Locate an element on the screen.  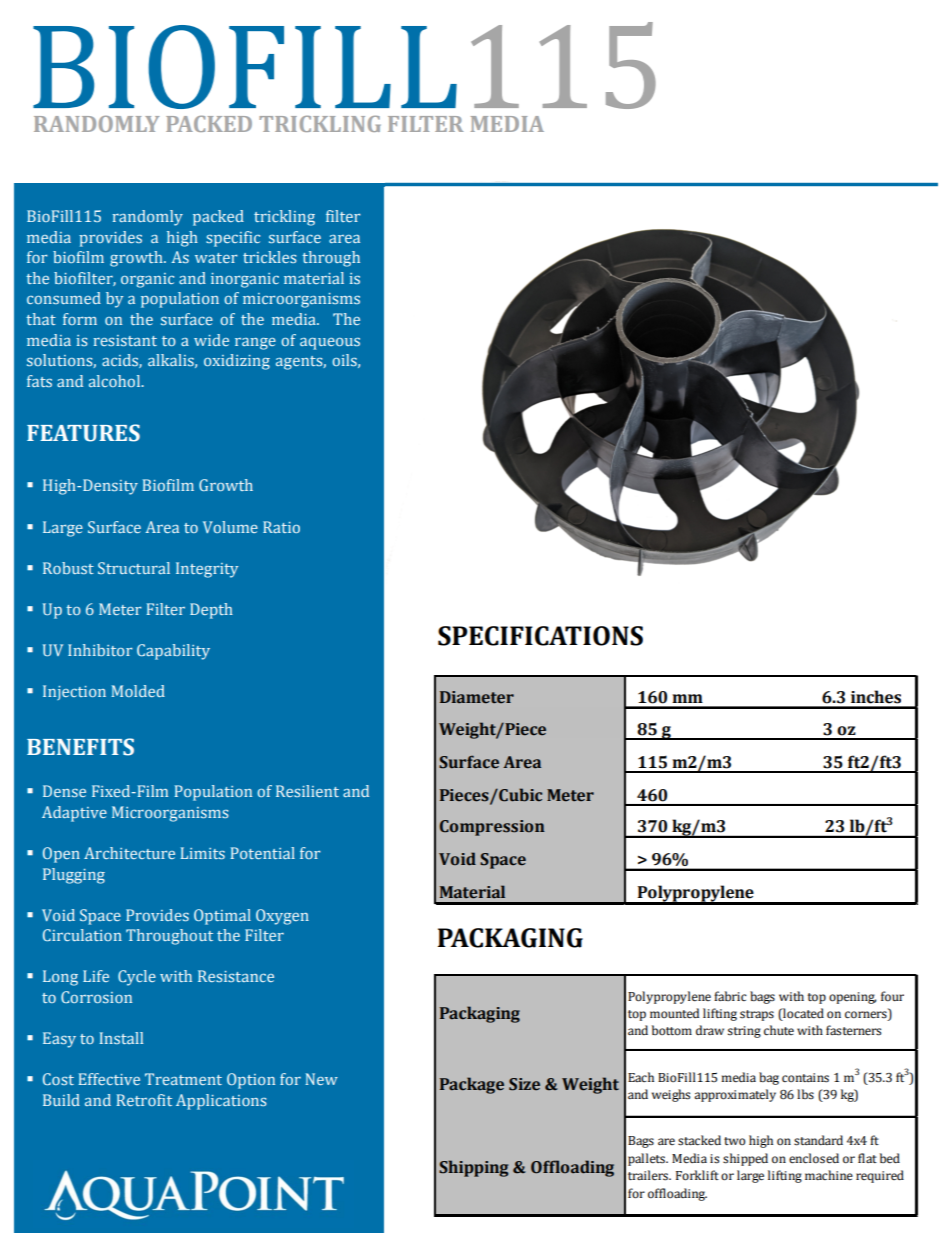
Volume is located at coordinates (230, 527).
